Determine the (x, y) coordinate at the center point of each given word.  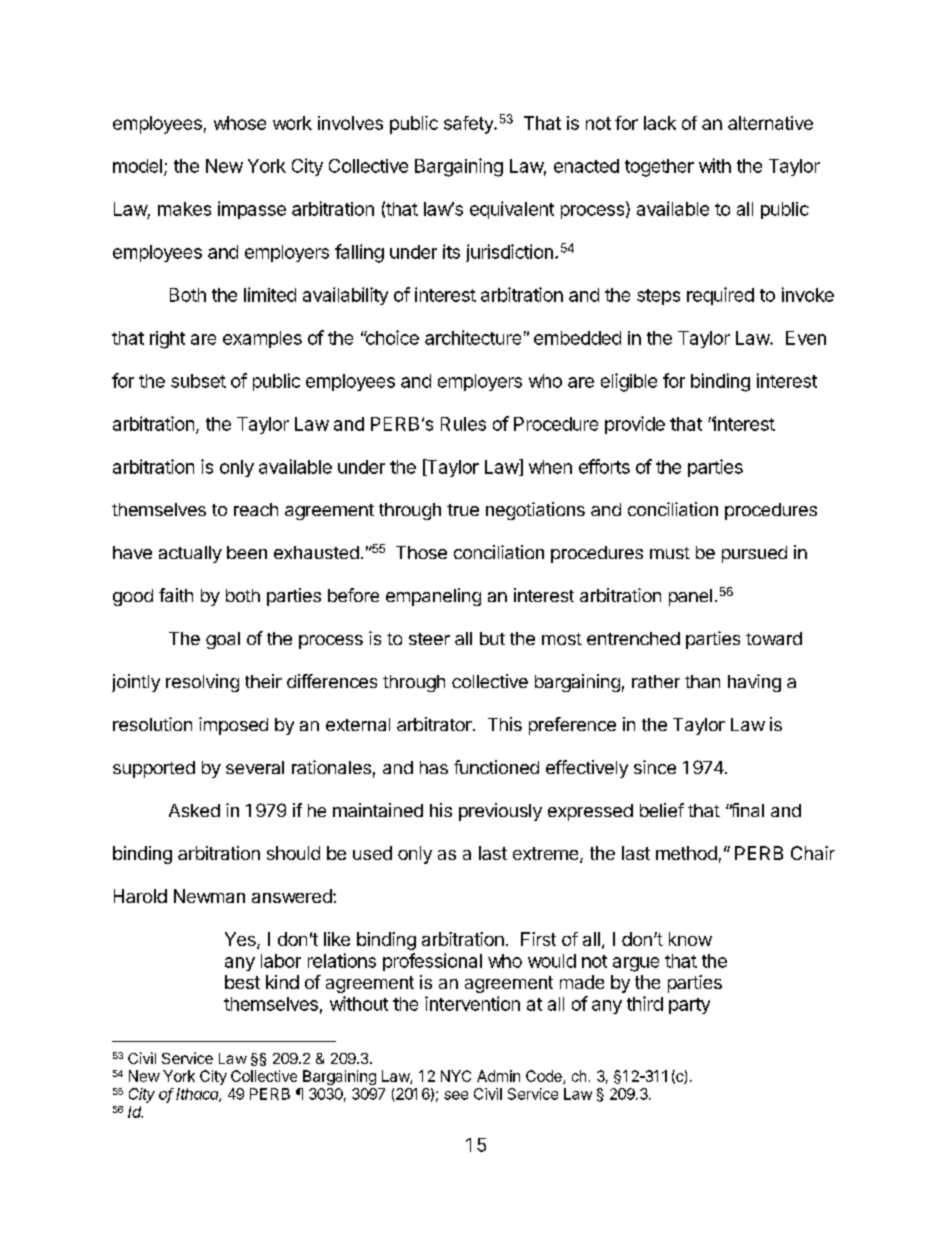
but (492, 638)
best (242, 982)
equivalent (512, 210)
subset (198, 381)
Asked (194, 810)
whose (240, 123)
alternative (770, 123)
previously (500, 812)
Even (806, 338)
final (746, 810)
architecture (473, 337)
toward (774, 638)
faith (176, 595)
